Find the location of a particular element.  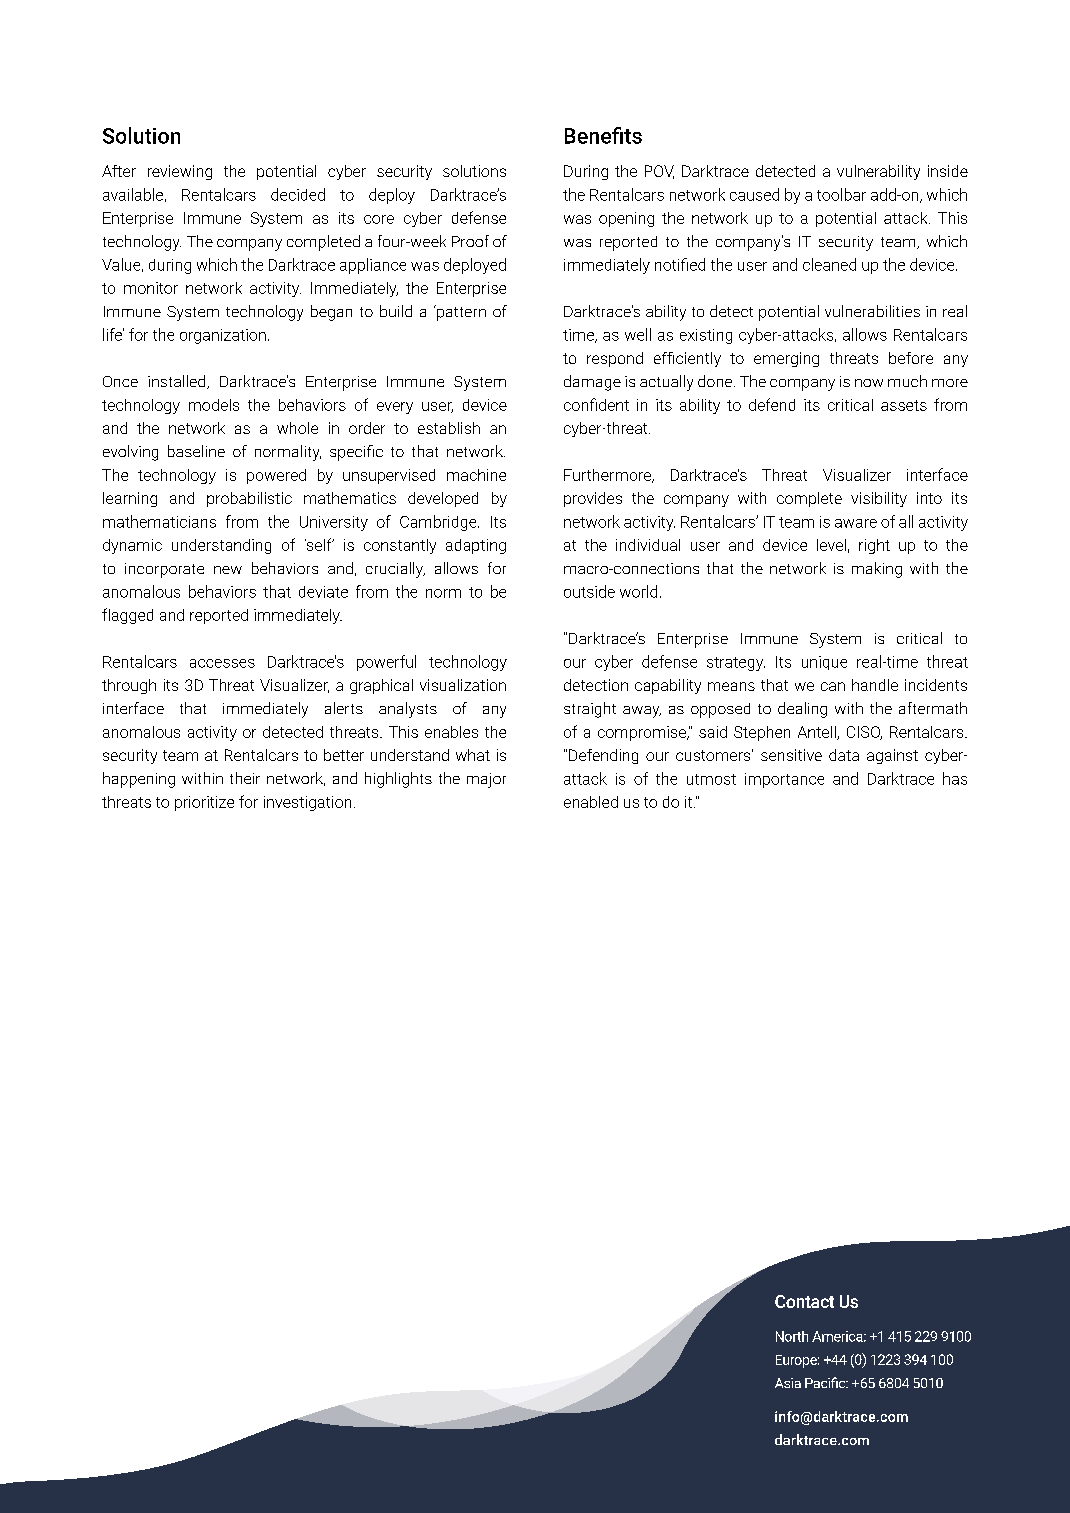

data is located at coordinates (844, 755).
